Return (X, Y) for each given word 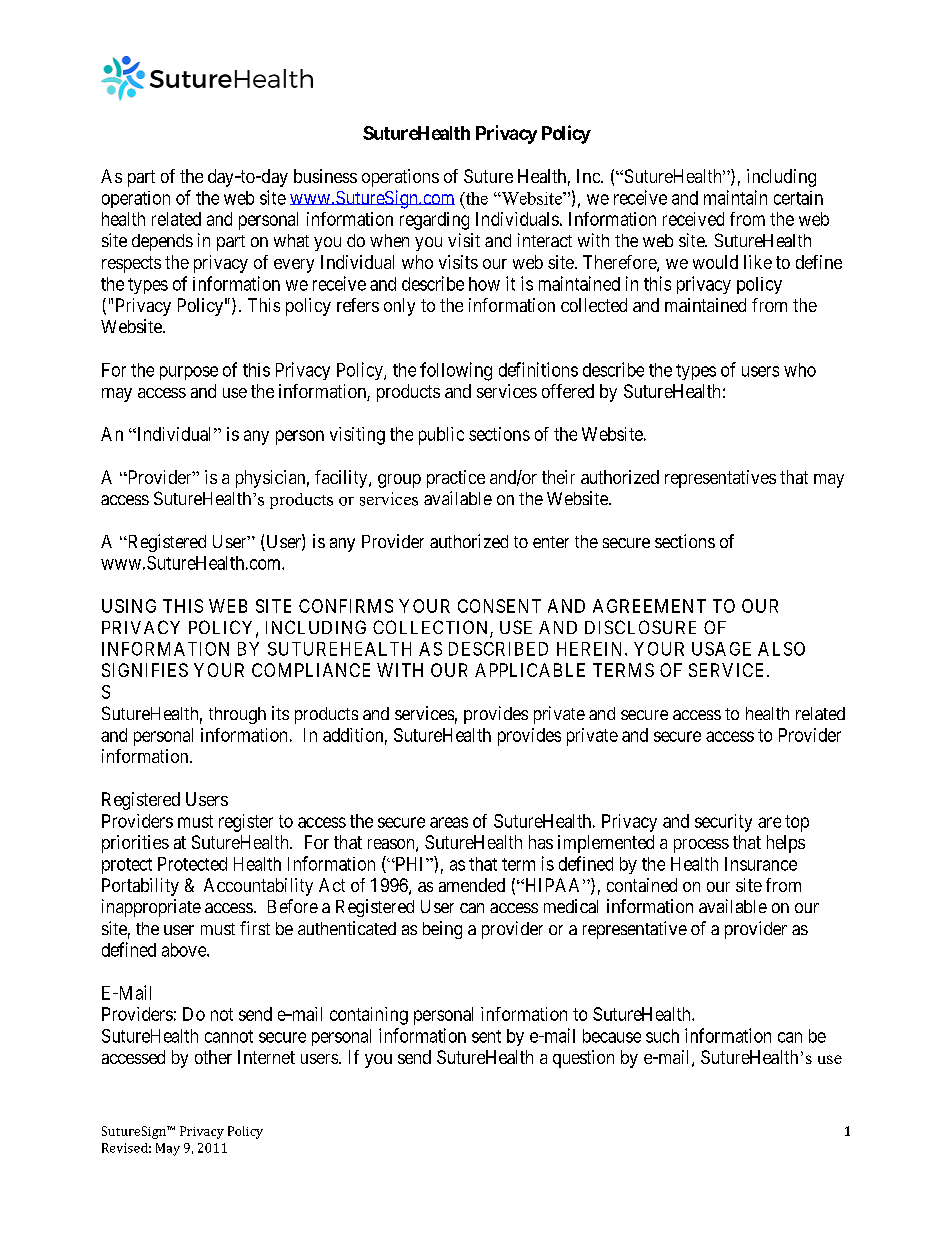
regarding (434, 221)
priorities (135, 844)
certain (798, 198)
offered (568, 391)
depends (162, 242)
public (441, 436)
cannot (229, 1036)
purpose (189, 373)
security (723, 823)
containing (369, 1016)
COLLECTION (432, 628)
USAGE (721, 649)
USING (129, 606)
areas (449, 822)
